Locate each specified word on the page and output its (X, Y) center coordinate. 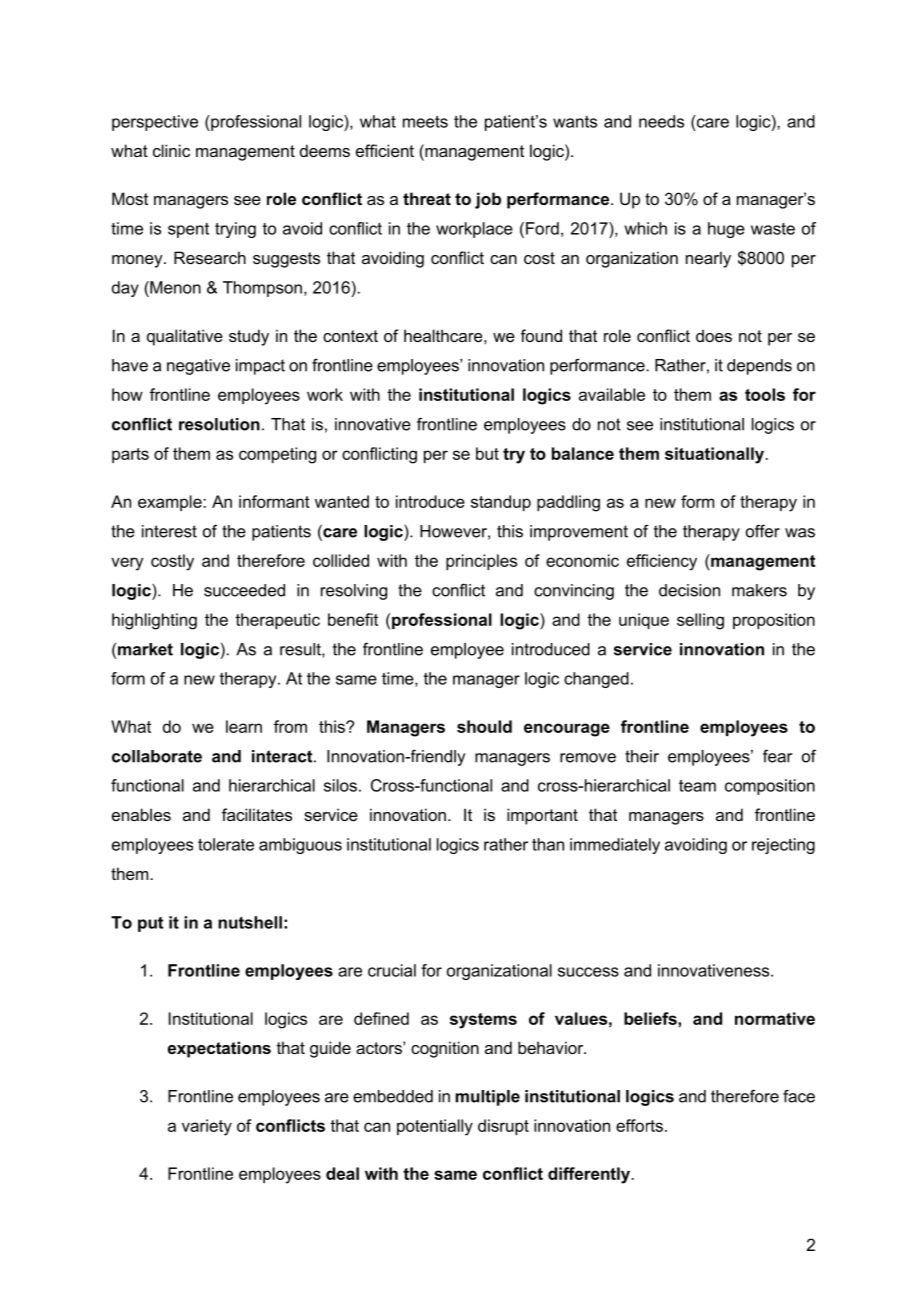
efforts (639, 1125)
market (145, 649)
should (484, 726)
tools (765, 394)
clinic (171, 150)
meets (425, 121)
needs (661, 121)
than (548, 844)
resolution (219, 424)
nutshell (250, 922)
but (487, 453)
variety (207, 1127)
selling (700, 621)
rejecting (783, 846)
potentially (435, 1127)
